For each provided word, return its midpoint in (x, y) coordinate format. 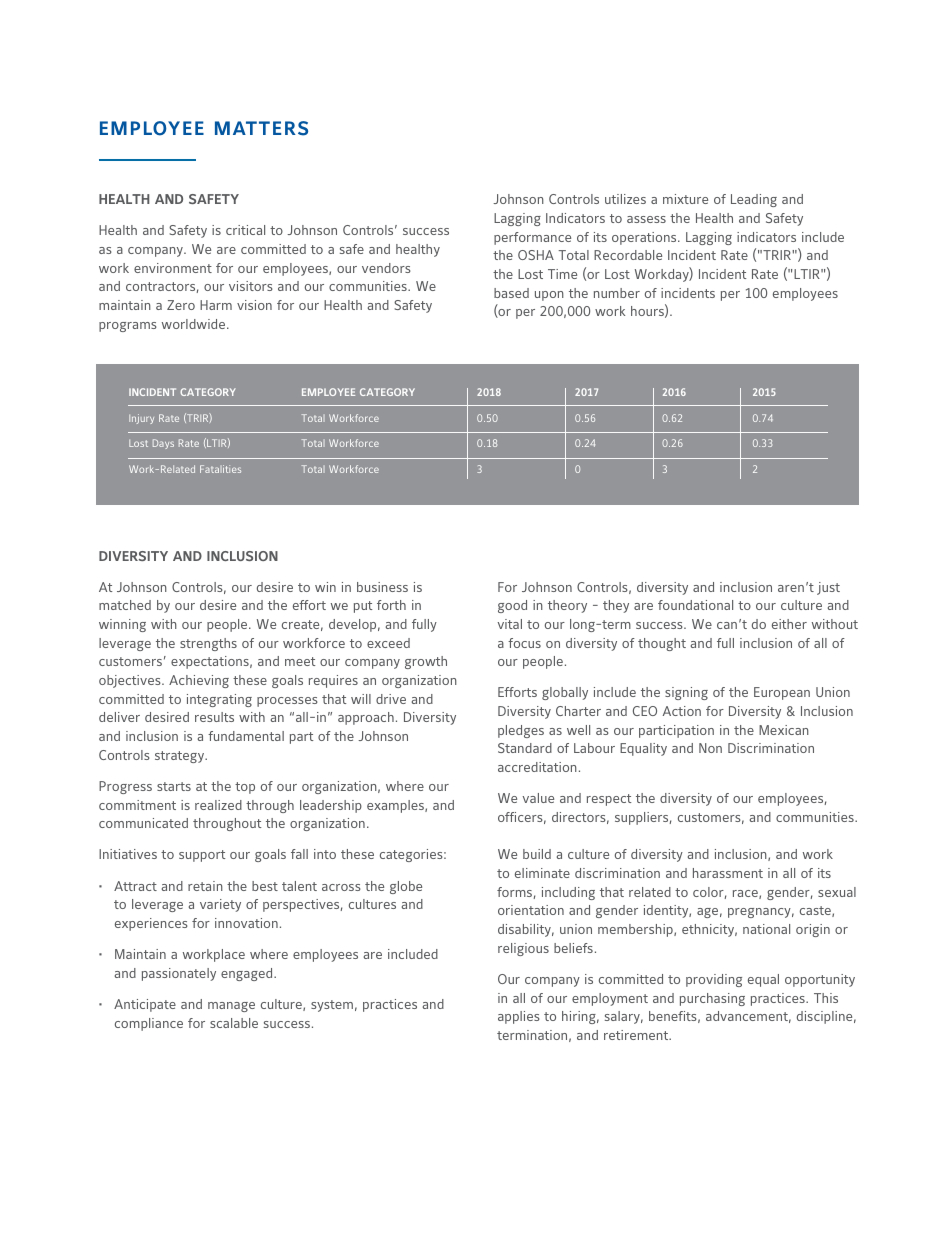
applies (519, 1017)
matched (125, 605)
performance (532, 238)
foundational (695, 605)
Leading (754, 200)
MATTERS (261, 128)
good (512, 606)
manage (231, 1007)
